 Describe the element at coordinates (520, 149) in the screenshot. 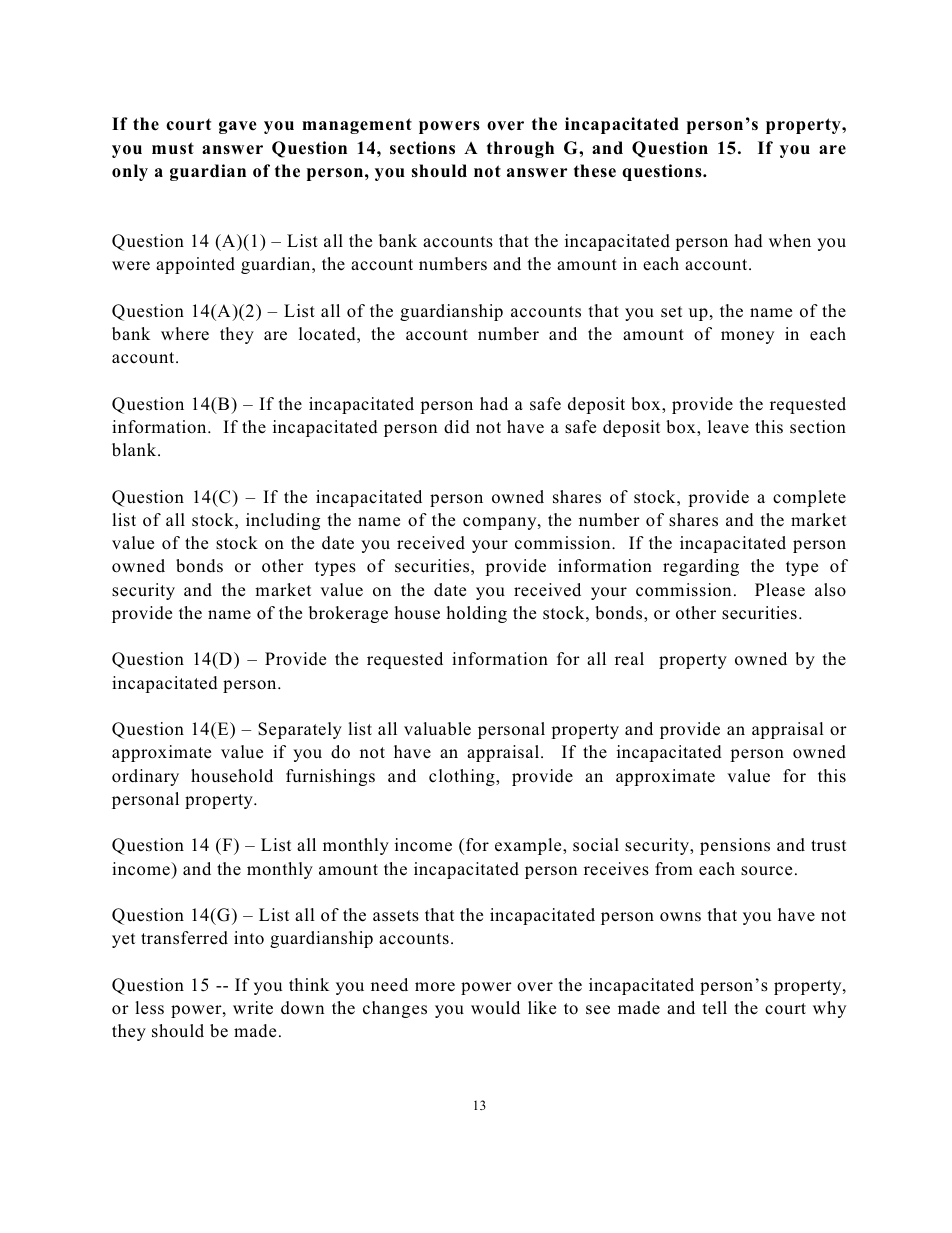

I see `through` at that location.
